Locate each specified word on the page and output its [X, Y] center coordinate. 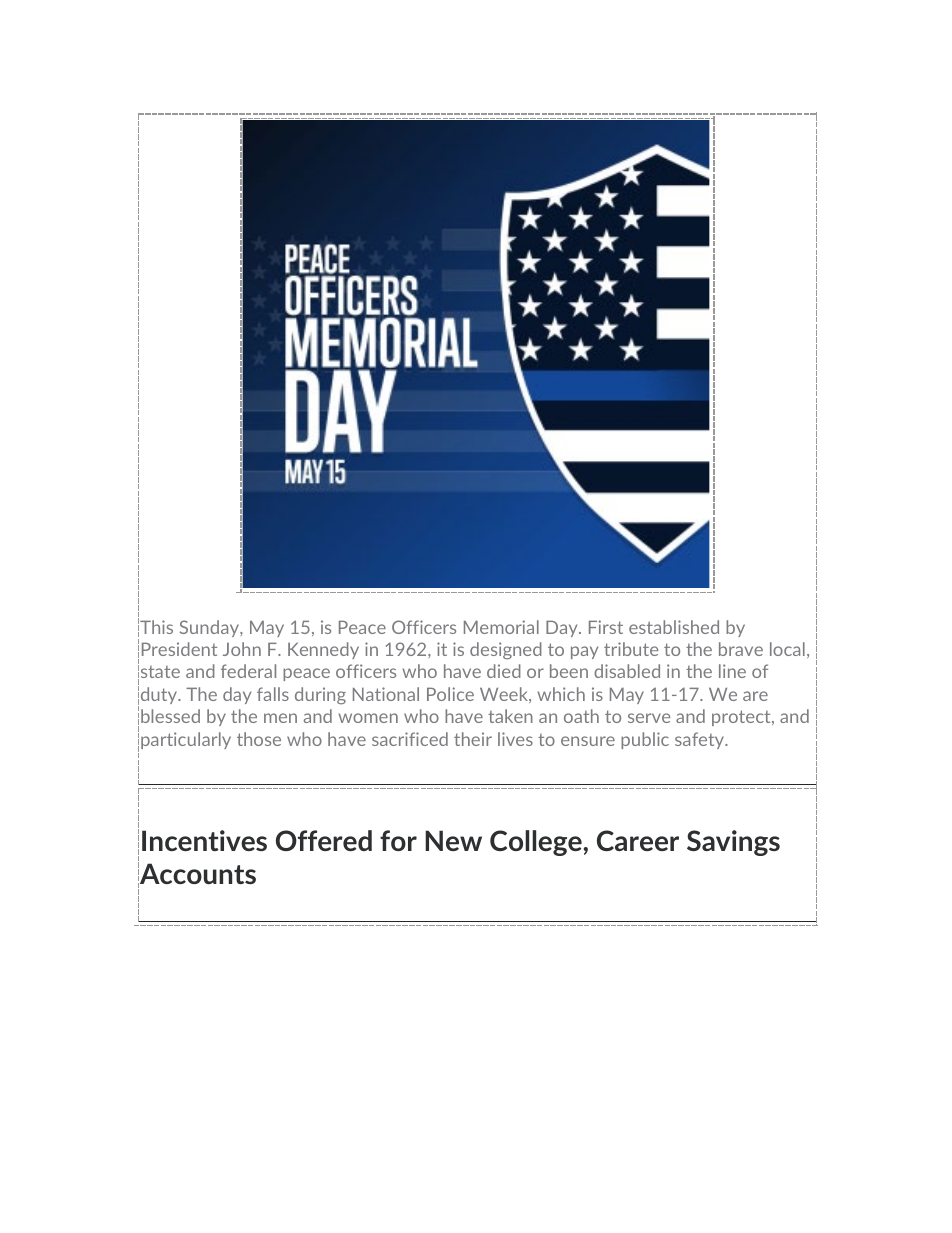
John [242, 649]
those [259, 739]
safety [701, 740]
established [674, 627]
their [473, 739]
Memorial [501, 627]
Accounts [197, 875]
